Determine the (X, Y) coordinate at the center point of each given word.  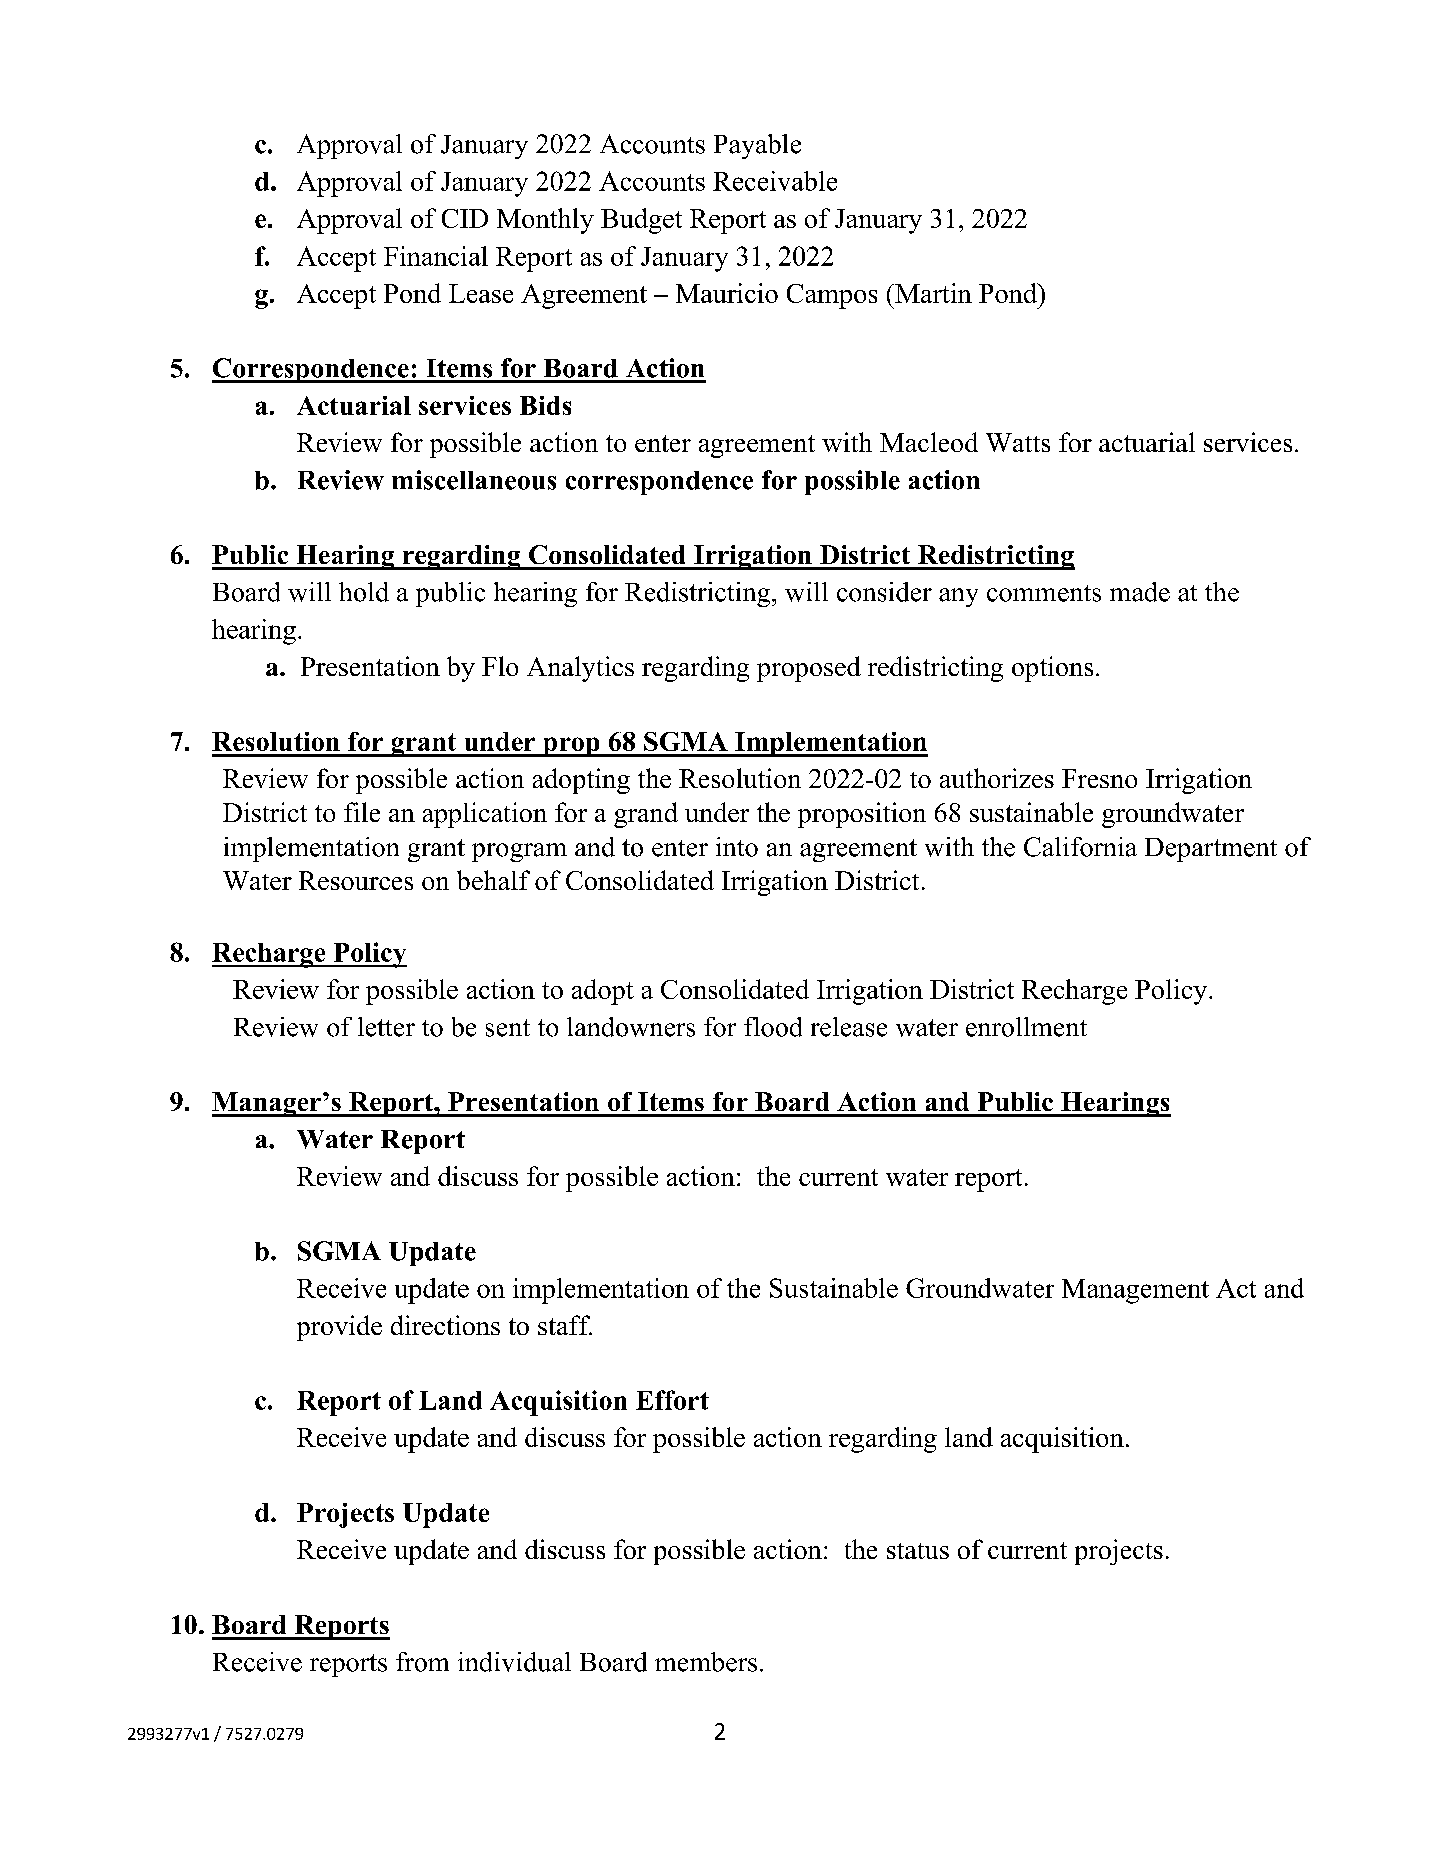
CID (465, 218)
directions (445, 1325)
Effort (672, 1400)
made (1140, 592)
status (918, 1551)
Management (1135, 1291)
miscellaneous (474, 480)
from (422, 1662)
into (737, 847)
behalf (493, 880)
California (1080, 847)
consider (884, 592)
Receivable (775, 181)
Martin (932, 293)
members (706, 1662)
